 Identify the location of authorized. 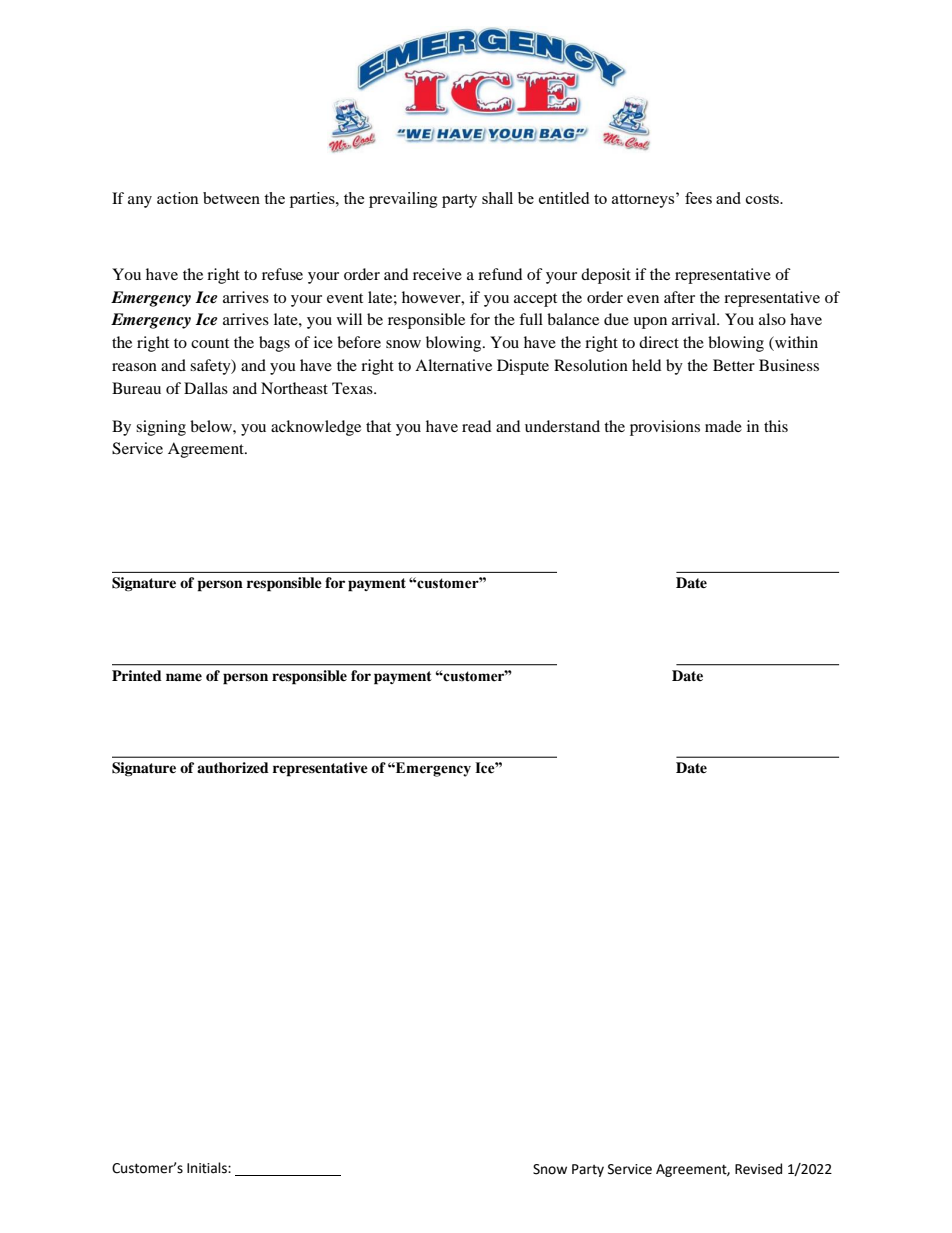
(233, 767).
